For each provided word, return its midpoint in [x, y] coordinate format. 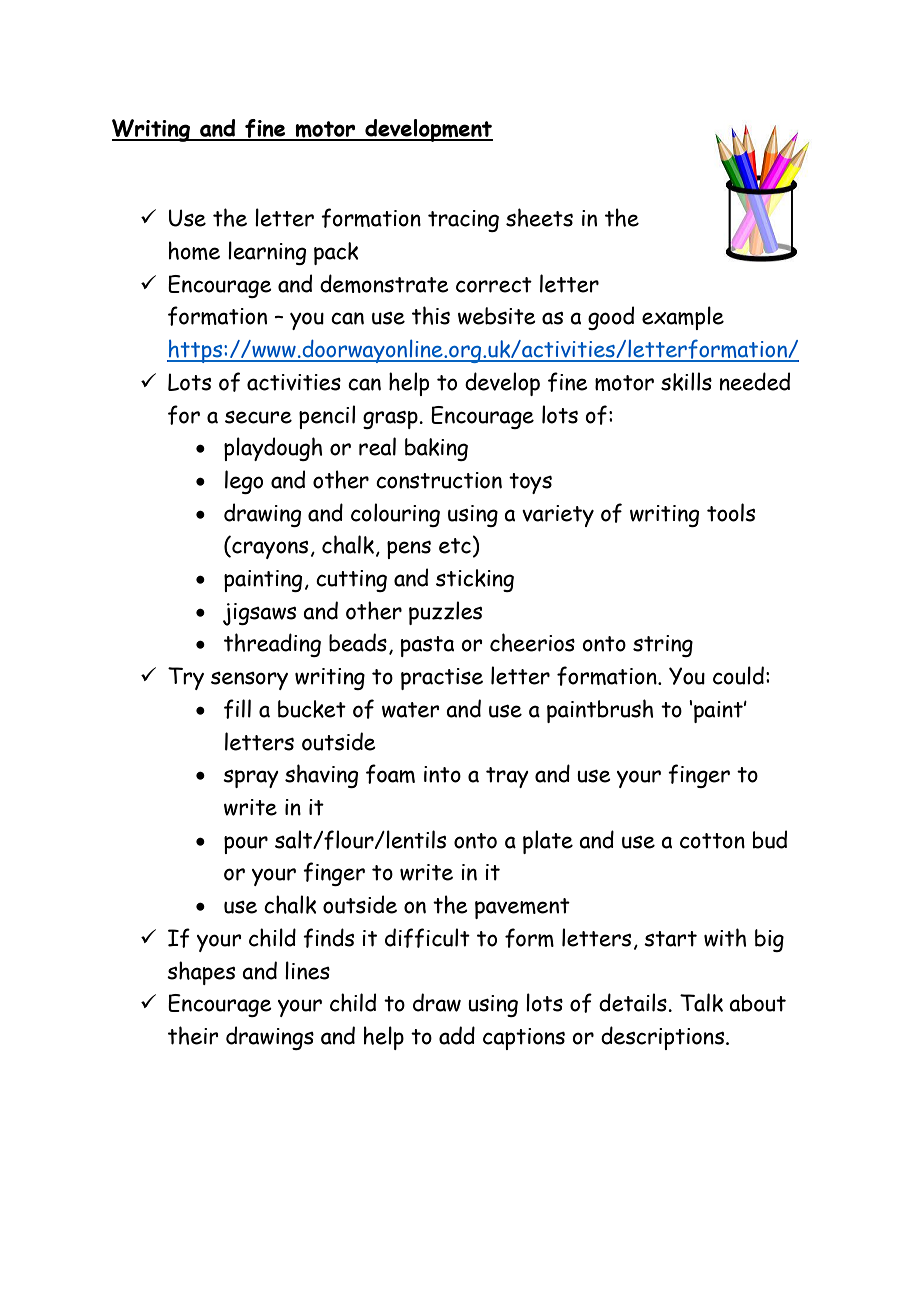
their [193, 1035]
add [457, 1035]
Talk [701, 1002]
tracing [463, 221]
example [683, 318]
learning [267, 253]
